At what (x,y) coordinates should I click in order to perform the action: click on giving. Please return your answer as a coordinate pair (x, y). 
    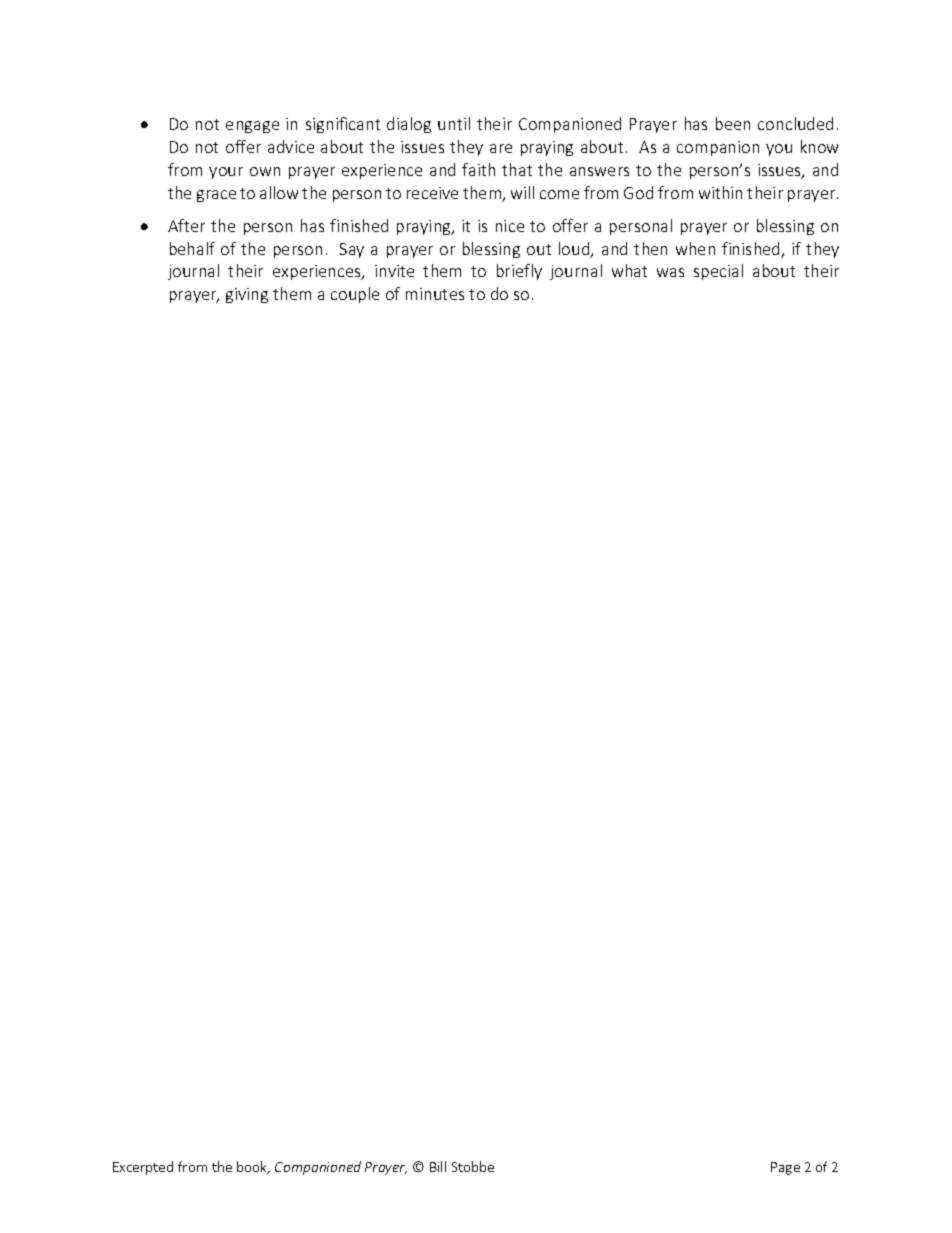
    Looking at the image, I should click on (247, 295).
